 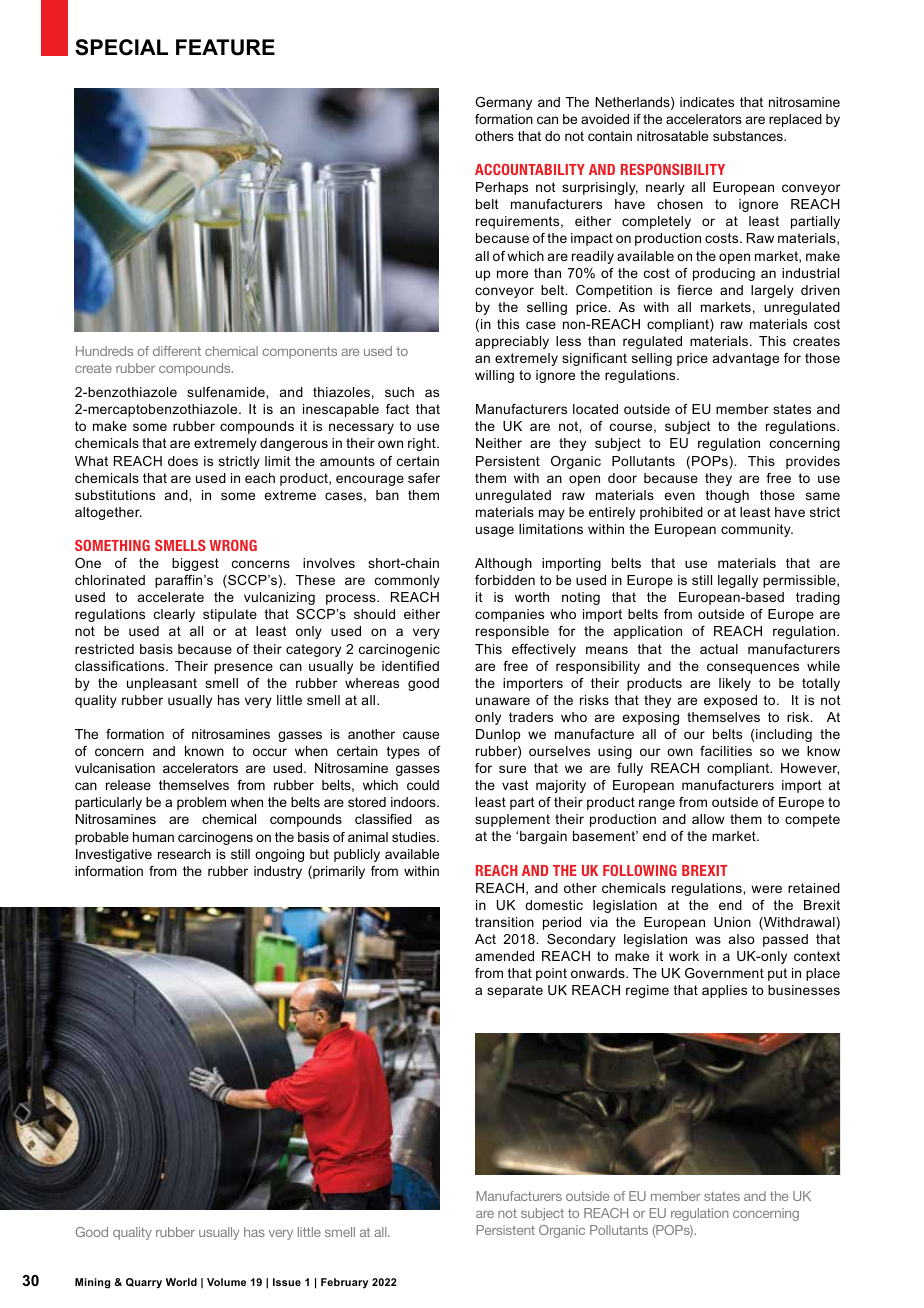 I want to click on largely, so click(x=772, y=291).
